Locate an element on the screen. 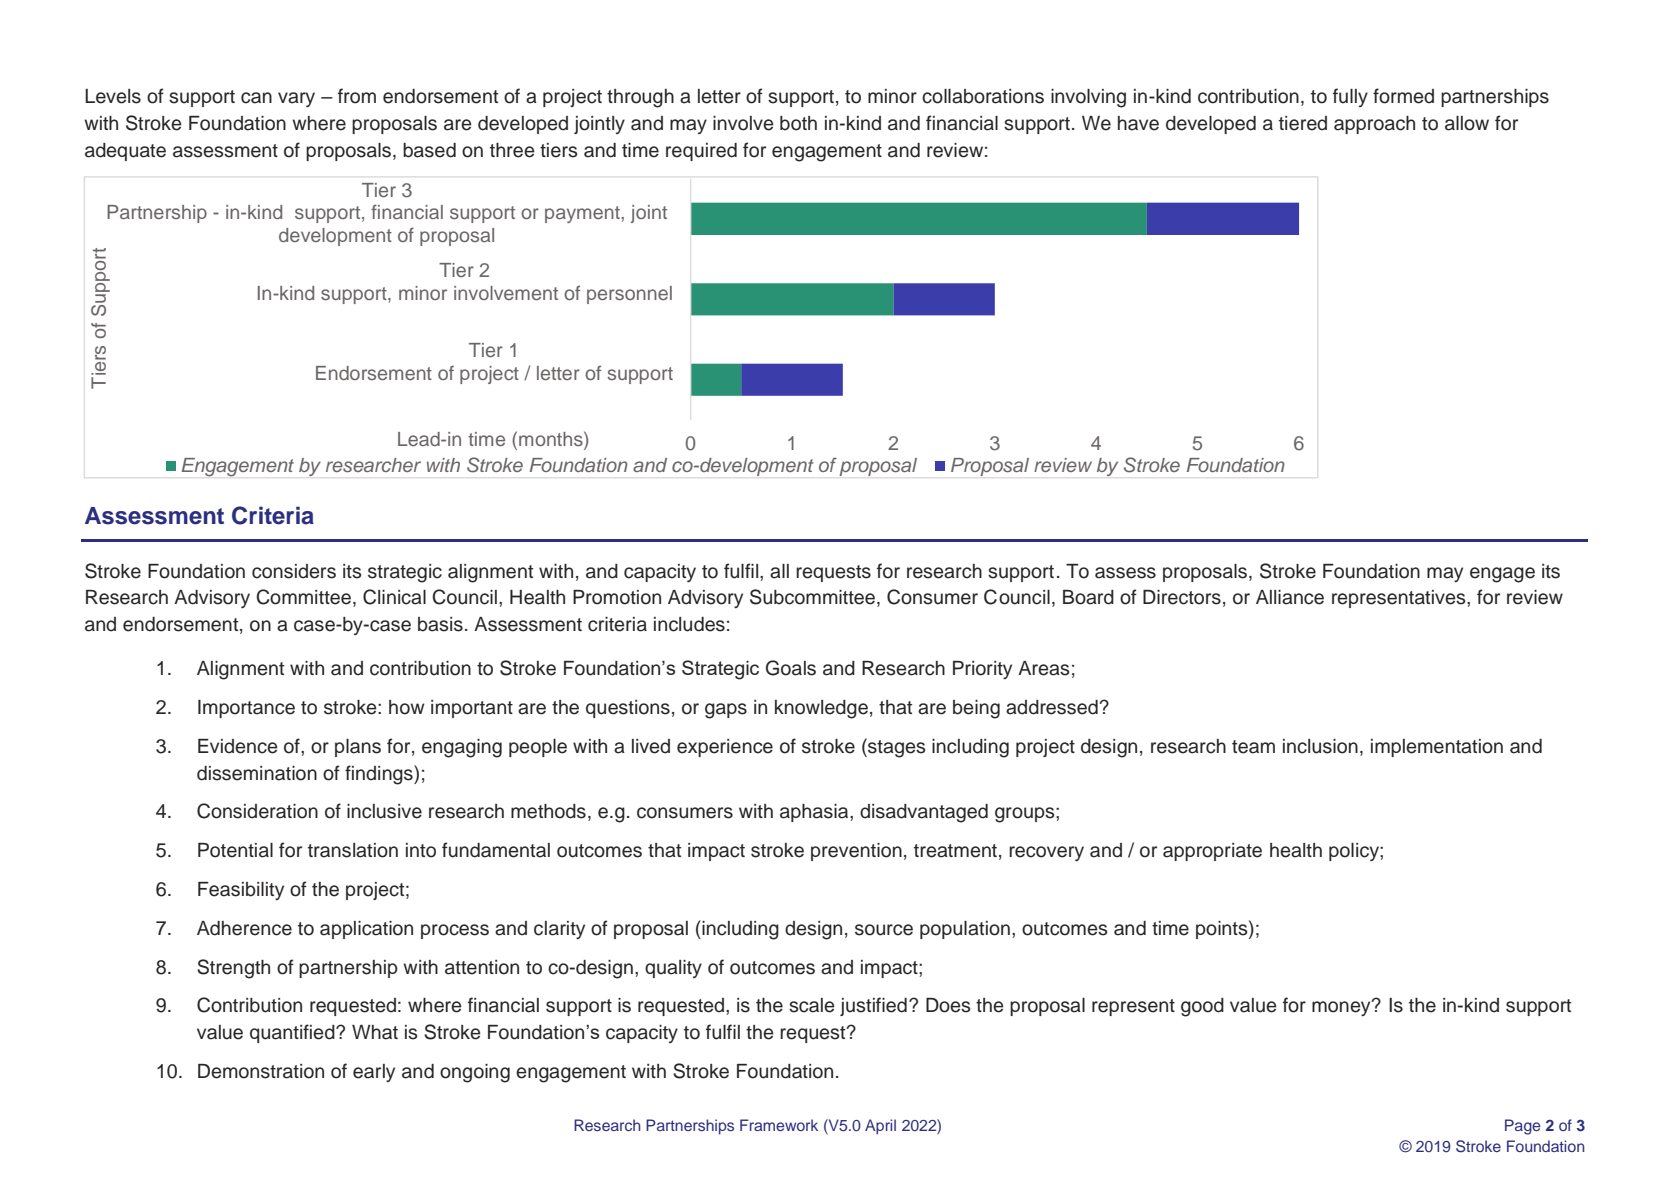 The image size is (1669, 1180). both is located at coordinates (798, 123).
